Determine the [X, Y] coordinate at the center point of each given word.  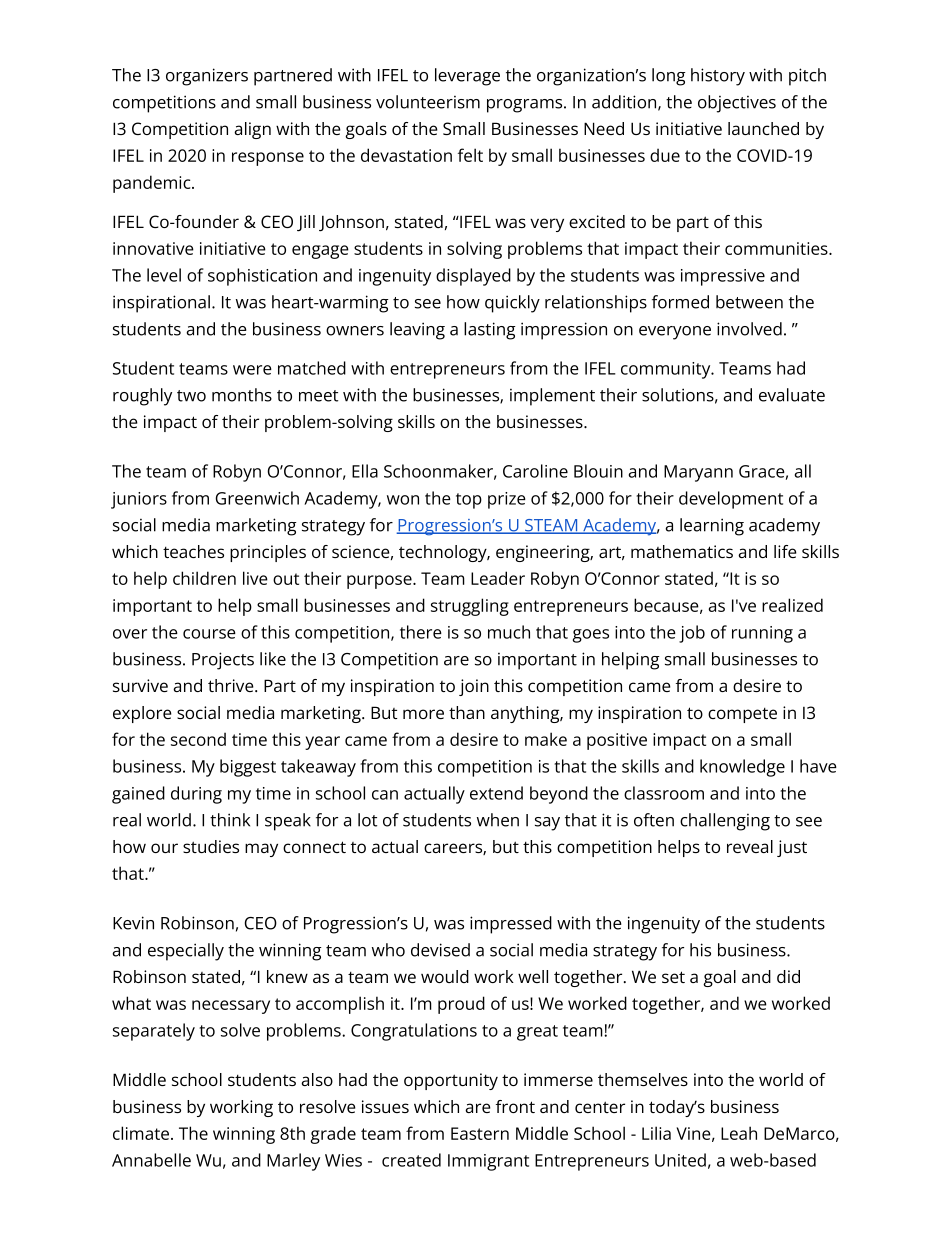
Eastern [480, 1133]
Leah [739, 1133]
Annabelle [151, 1160]
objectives [737, 104]
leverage [467, 77]
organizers [207, 77]
